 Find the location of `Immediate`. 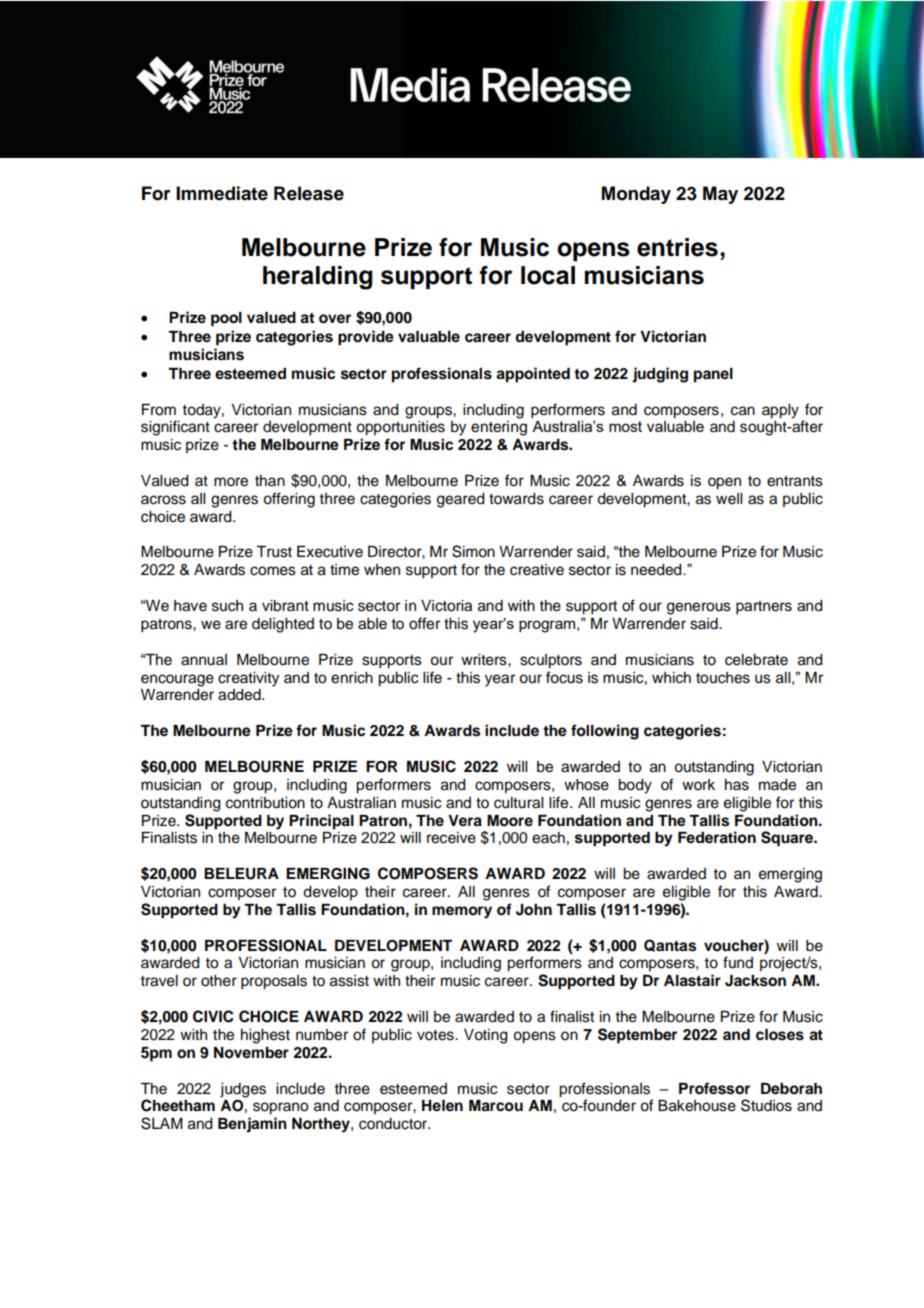

Immediate is located at coordinates (222, 193).
